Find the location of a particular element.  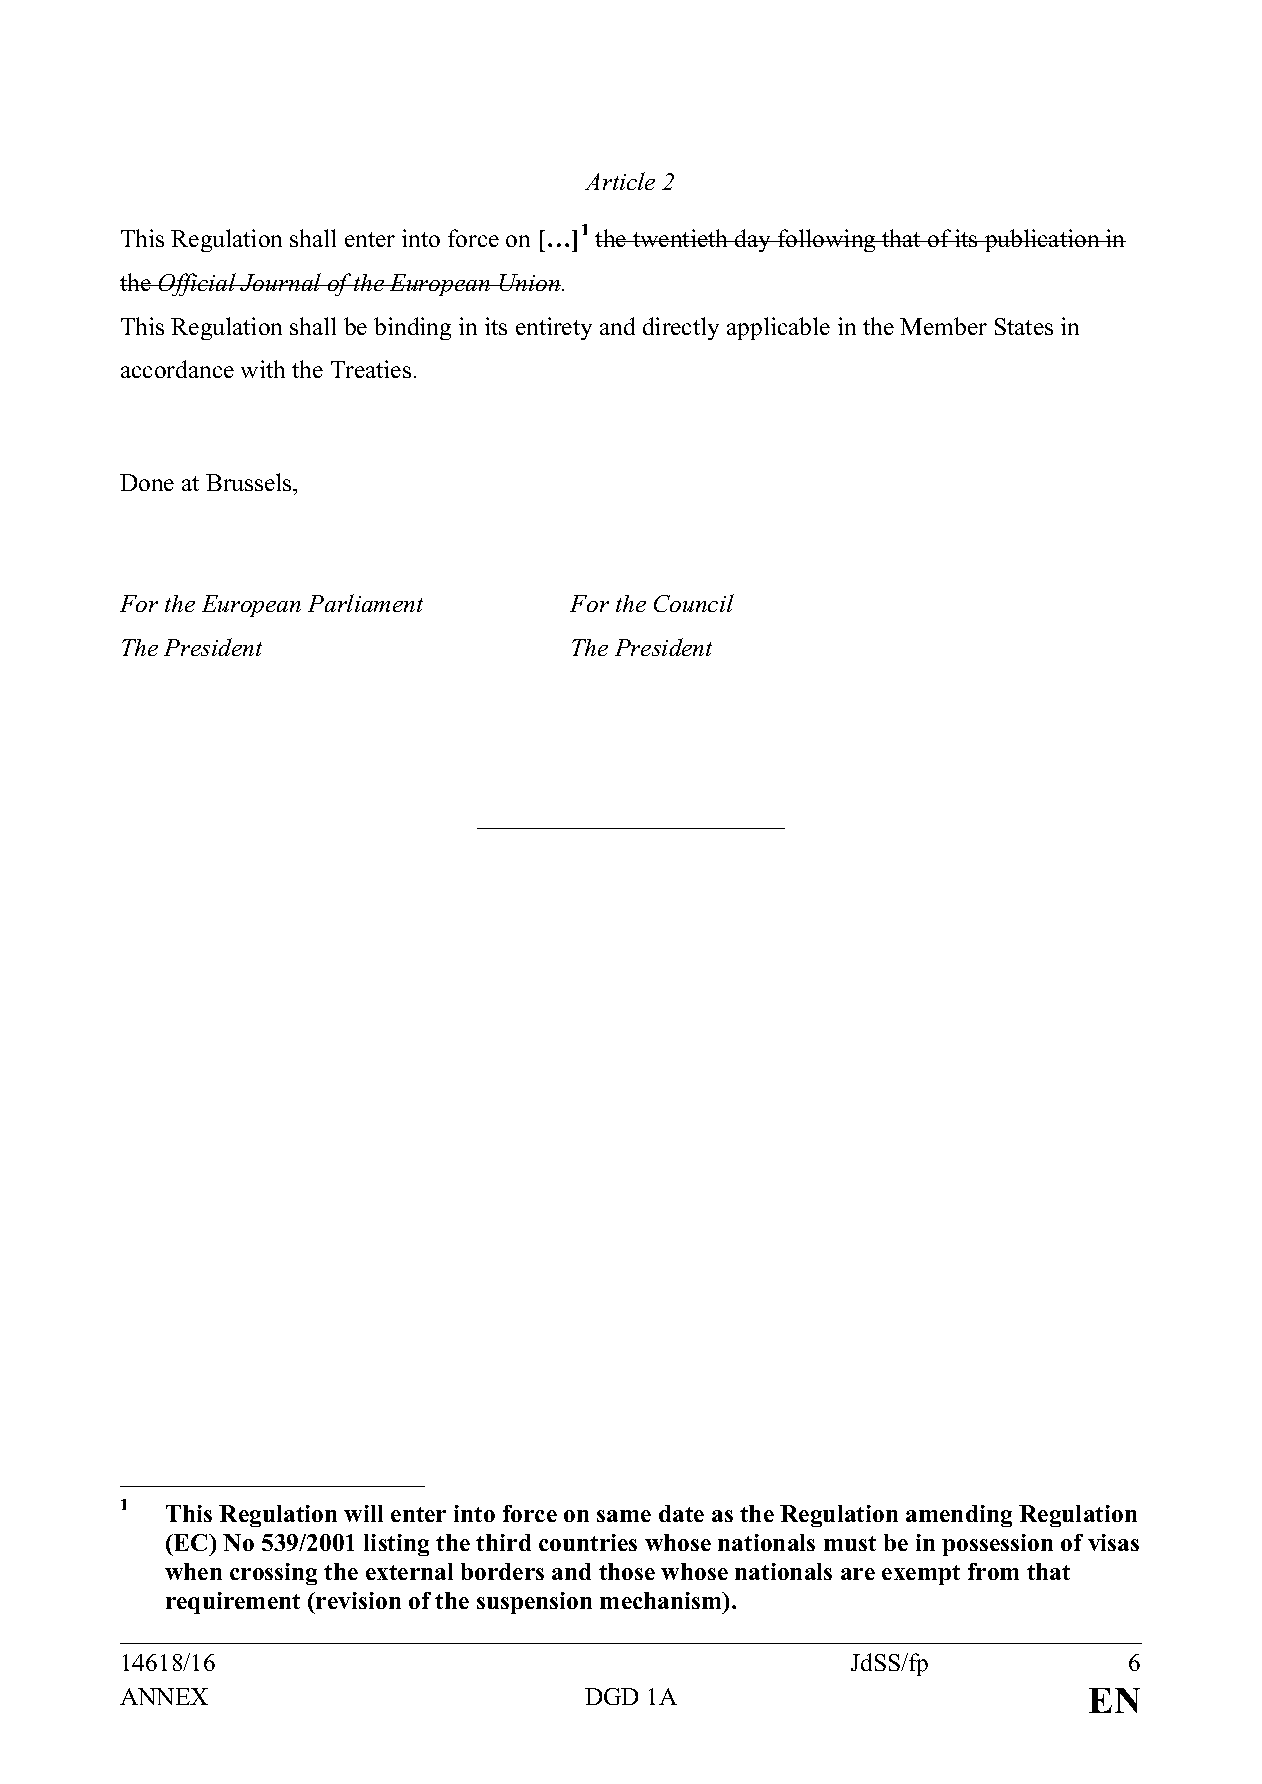

Parliament is located at coordinates (365, 603).
